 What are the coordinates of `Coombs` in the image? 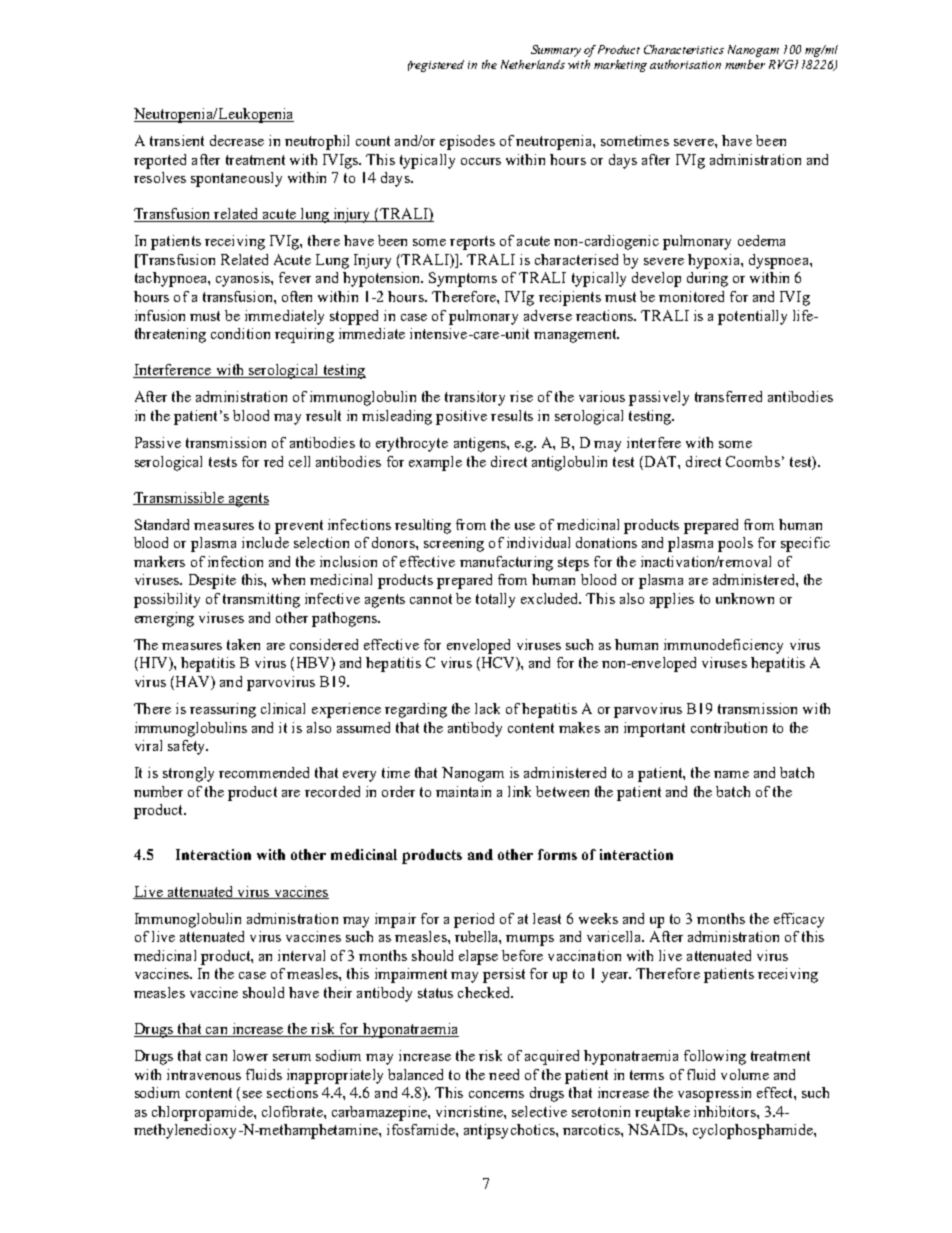 It's located at (753, 461).
